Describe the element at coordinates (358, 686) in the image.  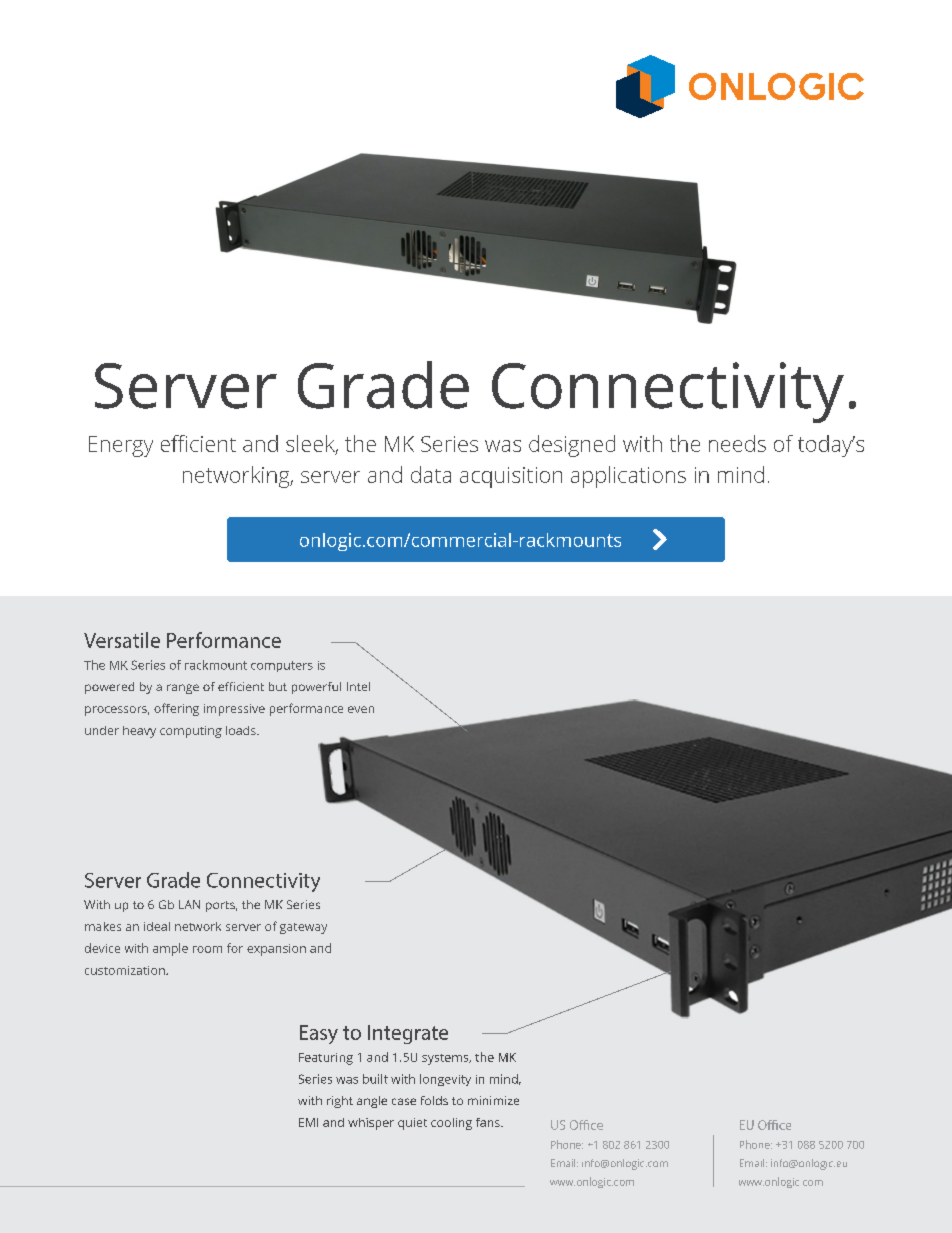
I see `Intel` at that location.
